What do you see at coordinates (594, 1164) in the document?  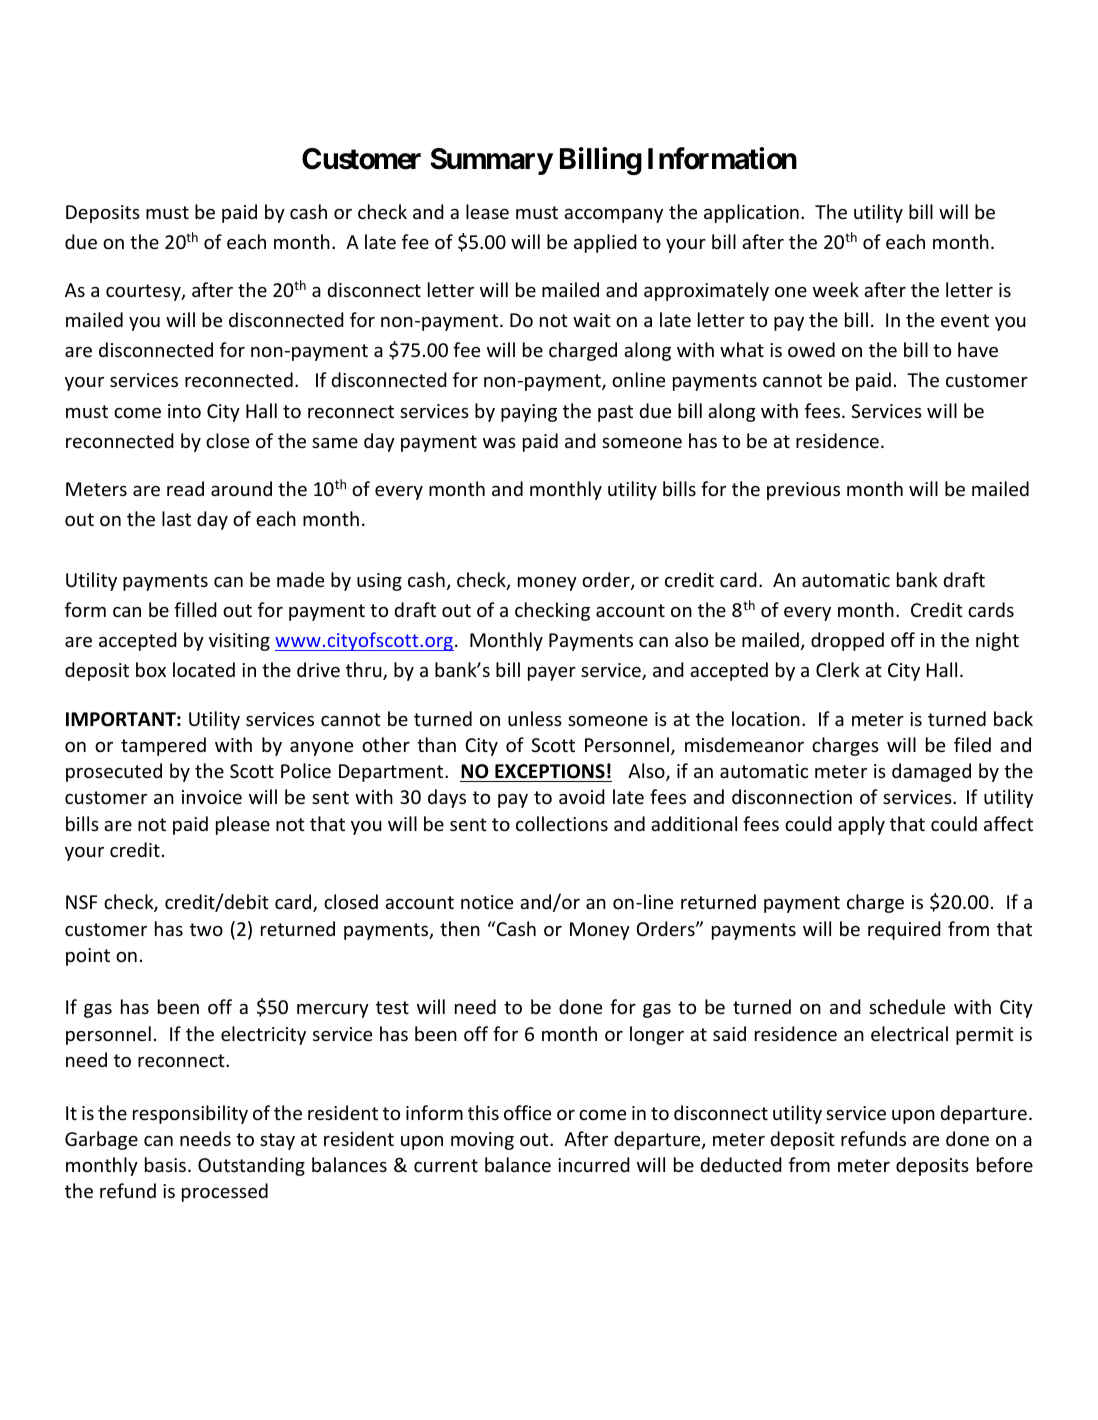 I see `incurred` at bounding box center [594, 1164].
